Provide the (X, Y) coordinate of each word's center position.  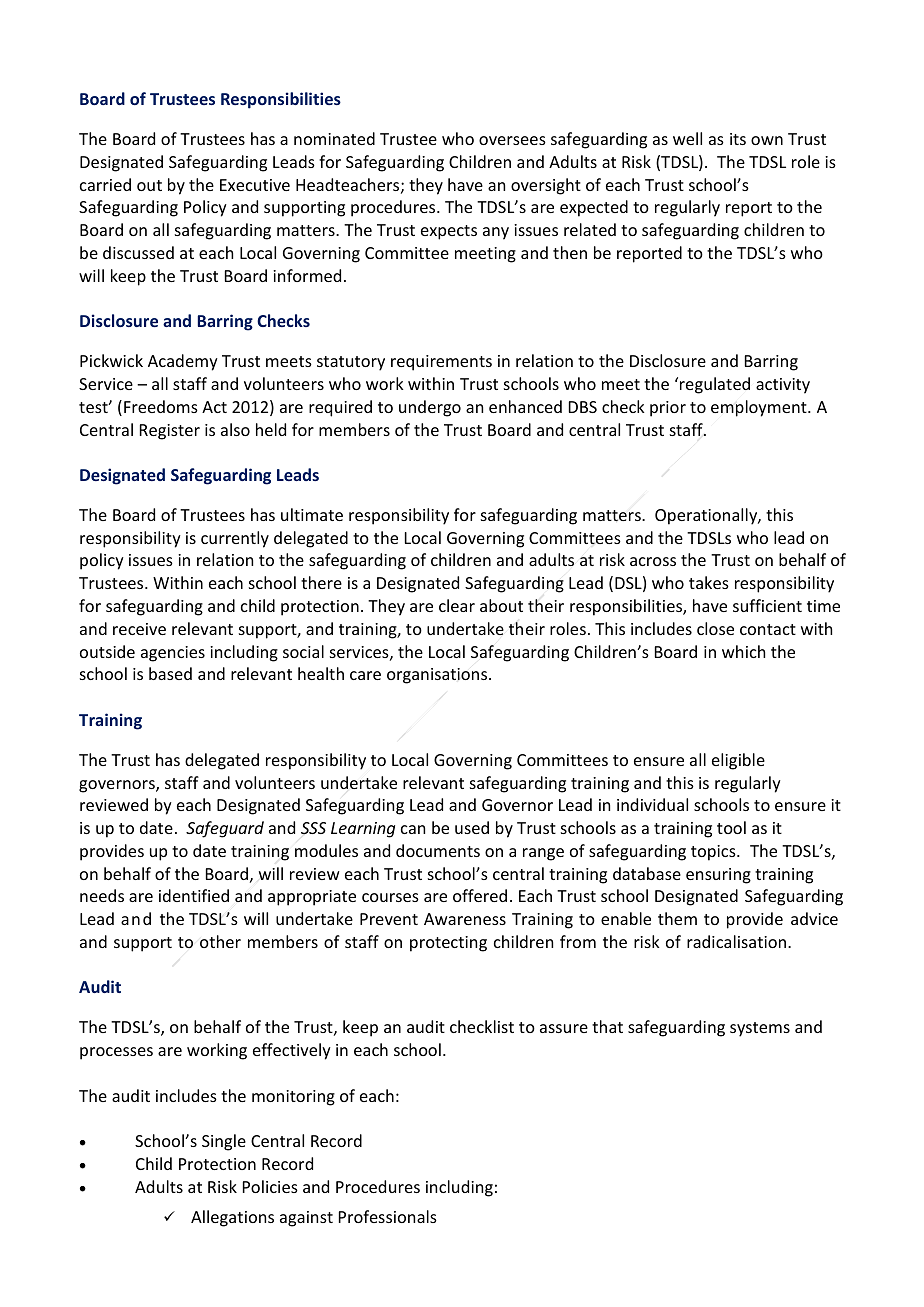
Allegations (232, 1218)
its (738, 139)
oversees (512, 140)
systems (760, 1029)
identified (194, 895)
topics (714, 853)
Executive (255, 185)
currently (235, 539)
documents (438, 850)
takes (709, 582)
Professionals (388, 1216)
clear (457, 605)
